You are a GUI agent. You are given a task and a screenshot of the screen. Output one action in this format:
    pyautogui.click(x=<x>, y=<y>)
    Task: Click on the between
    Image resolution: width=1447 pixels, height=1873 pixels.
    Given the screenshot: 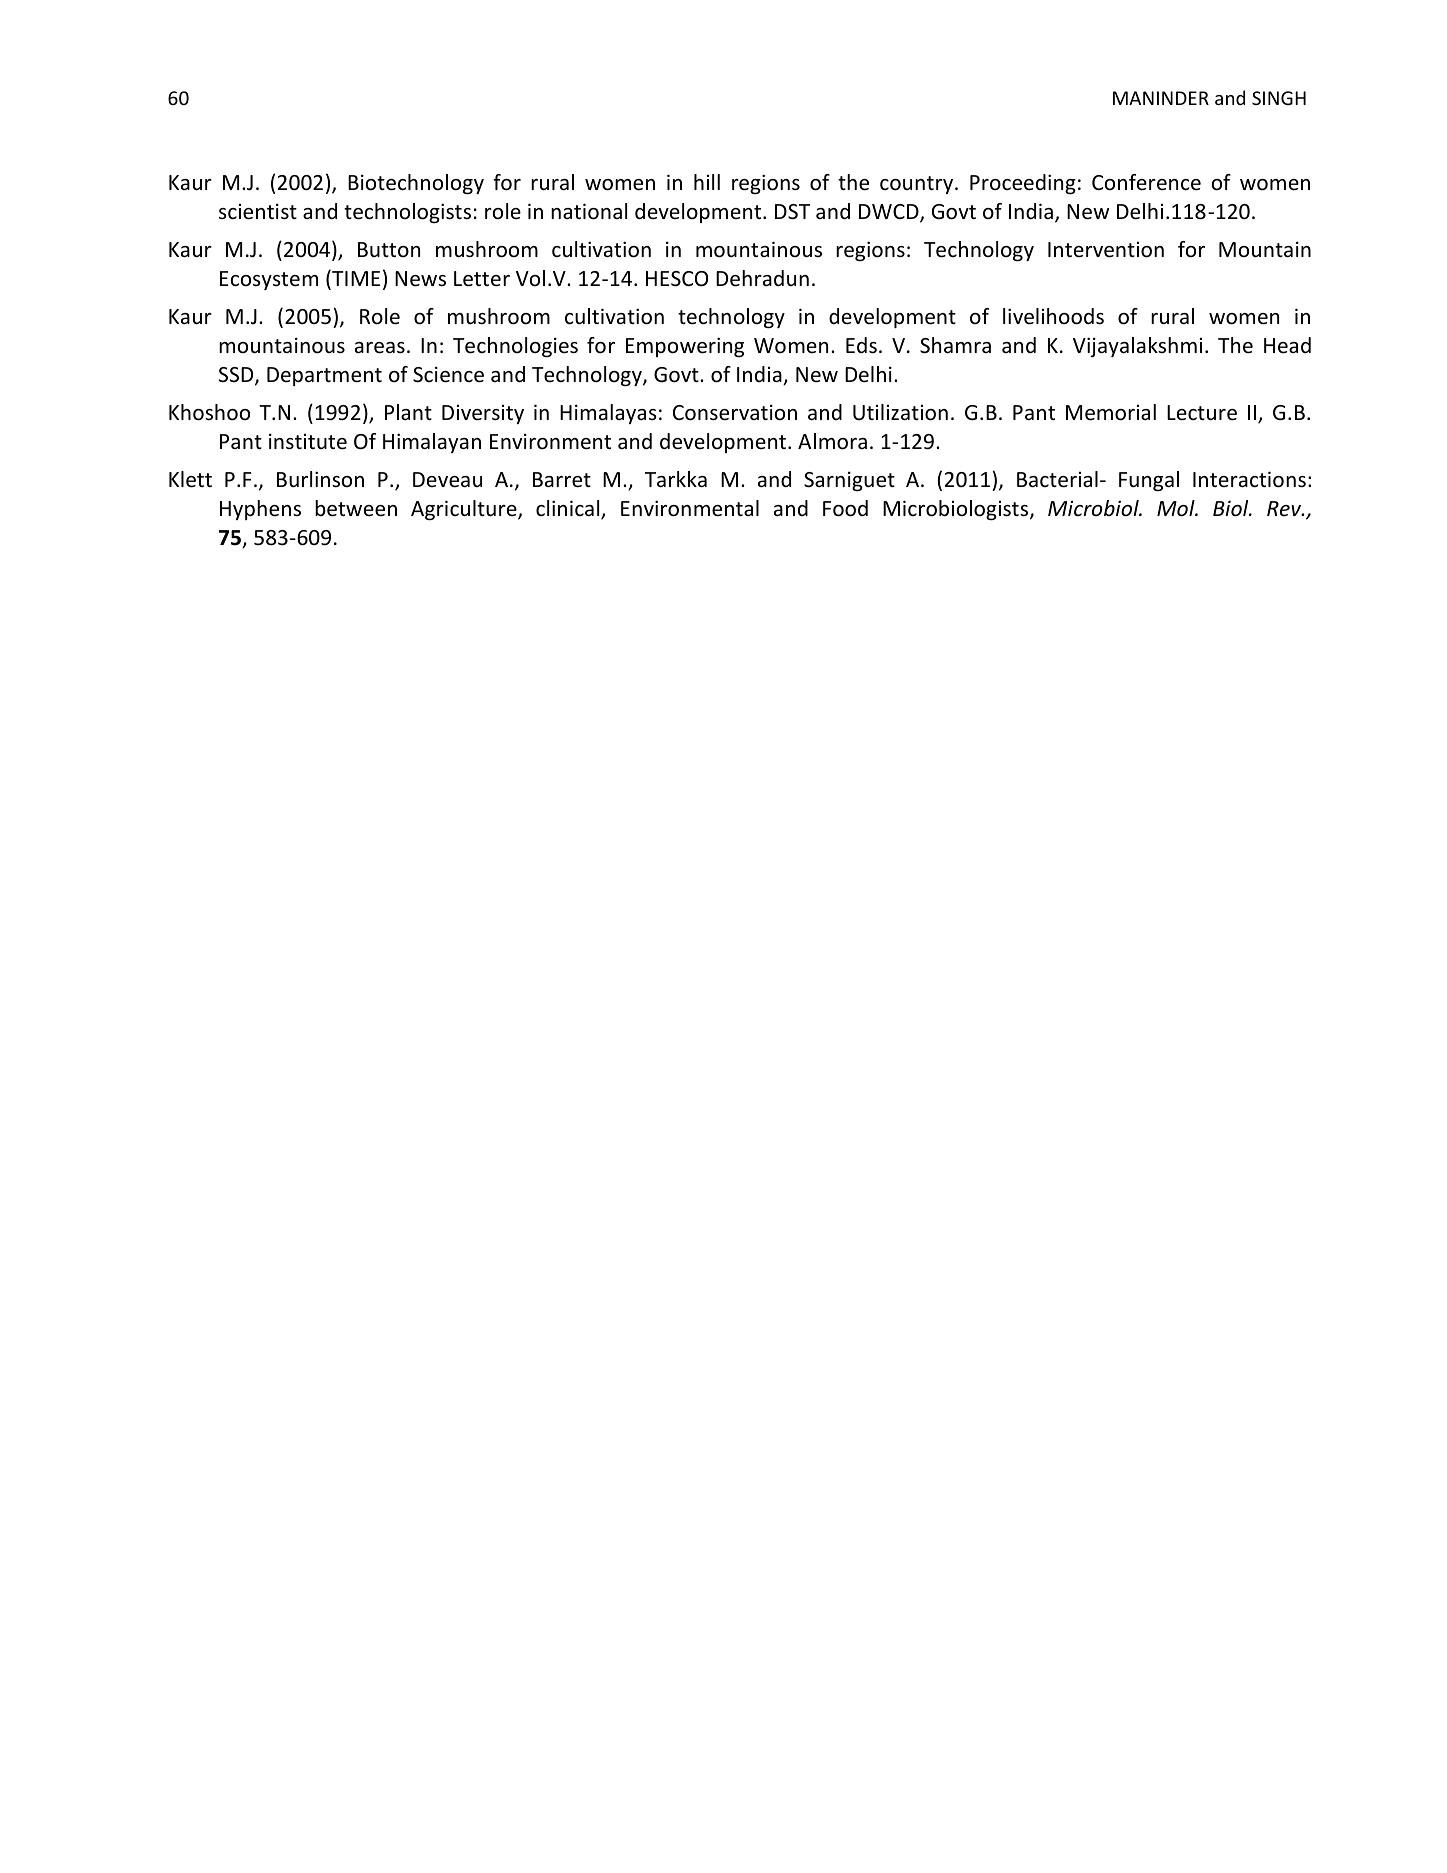 What is the action you would take?
    pyautogui.click(x=356, y=508)
